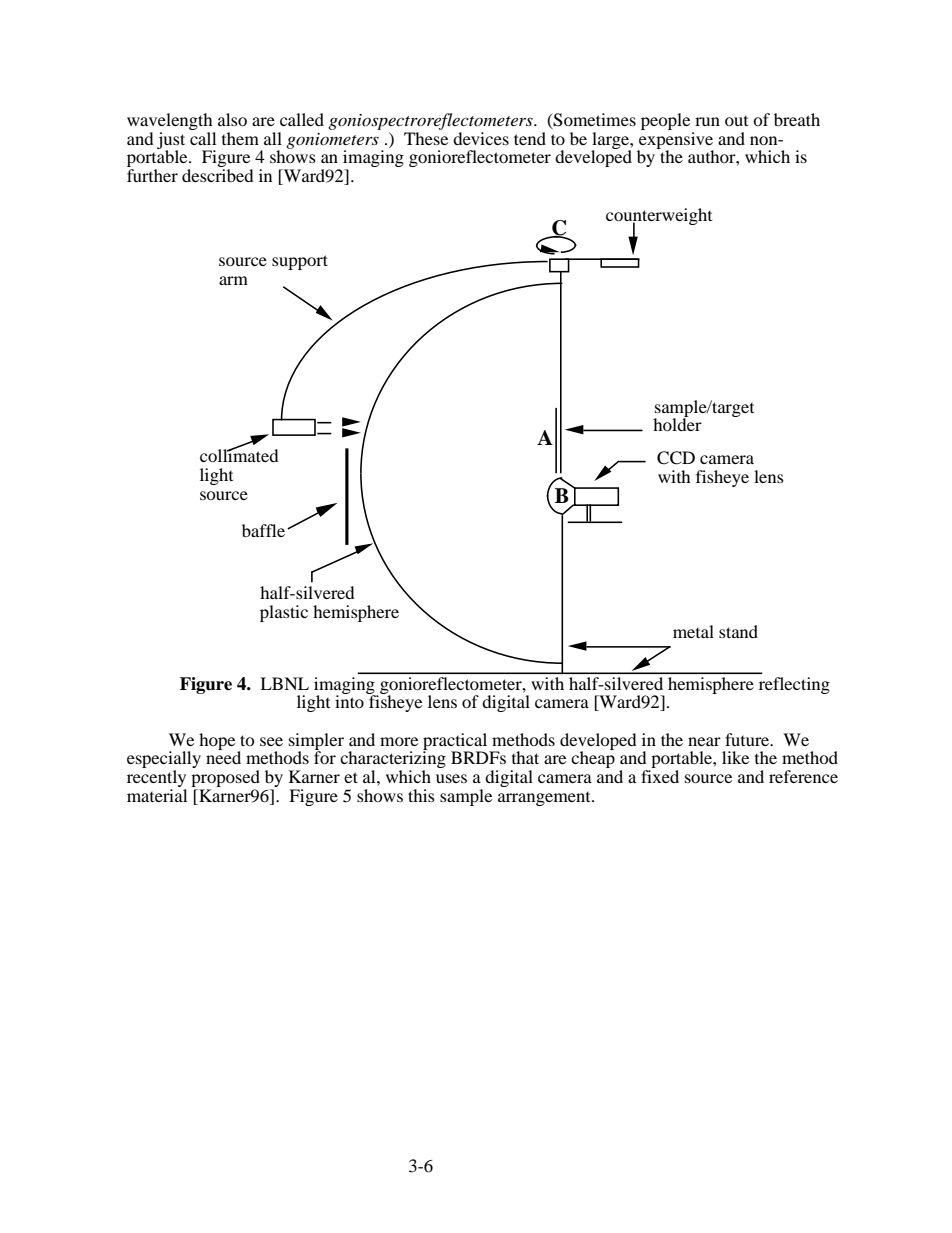  What do you see at coordinates (481, 138) in the document?
I see `devices` at bounding box center [481, 138].
